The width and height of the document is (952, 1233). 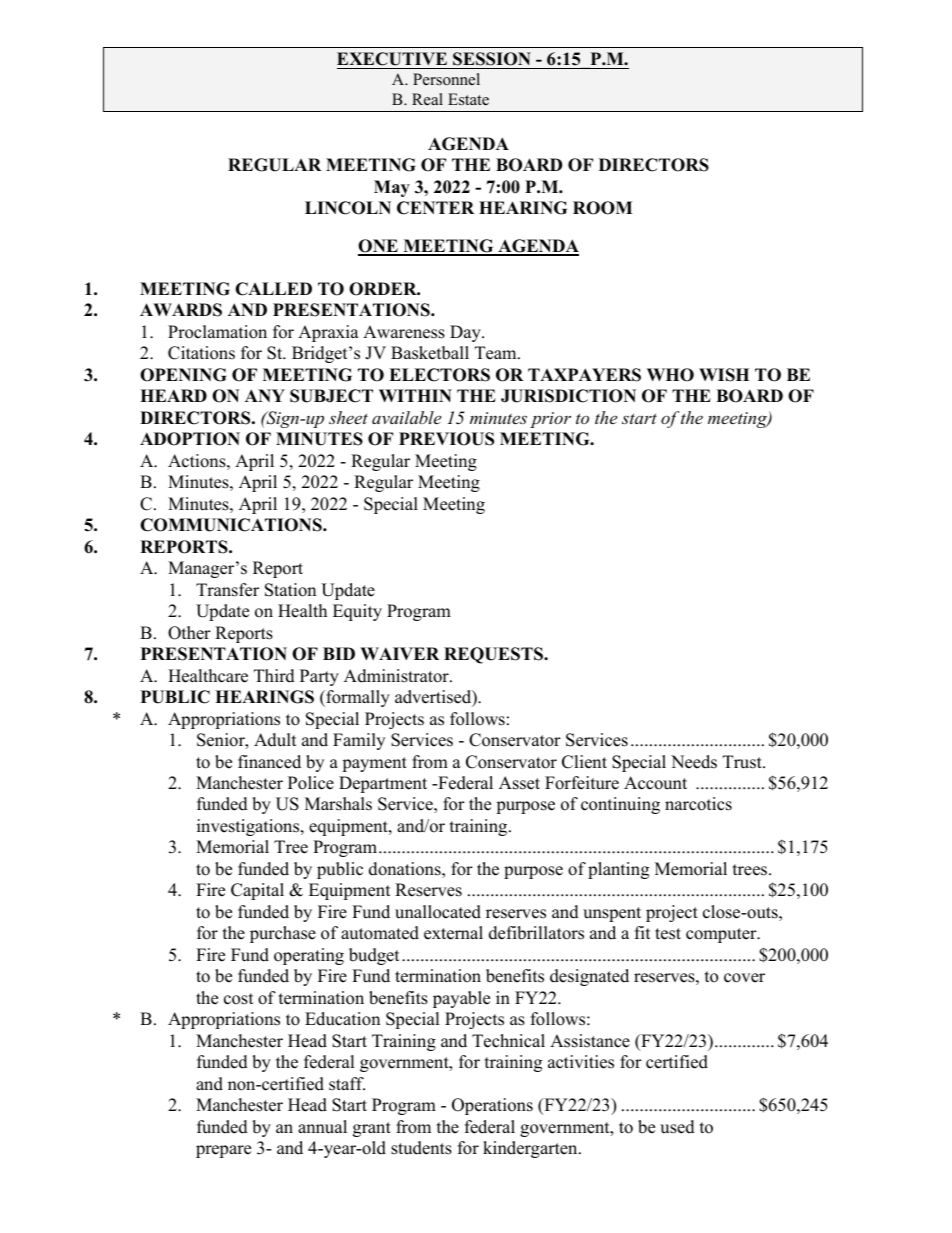 I want to click on Operations, so click(x=492, y=1106).
